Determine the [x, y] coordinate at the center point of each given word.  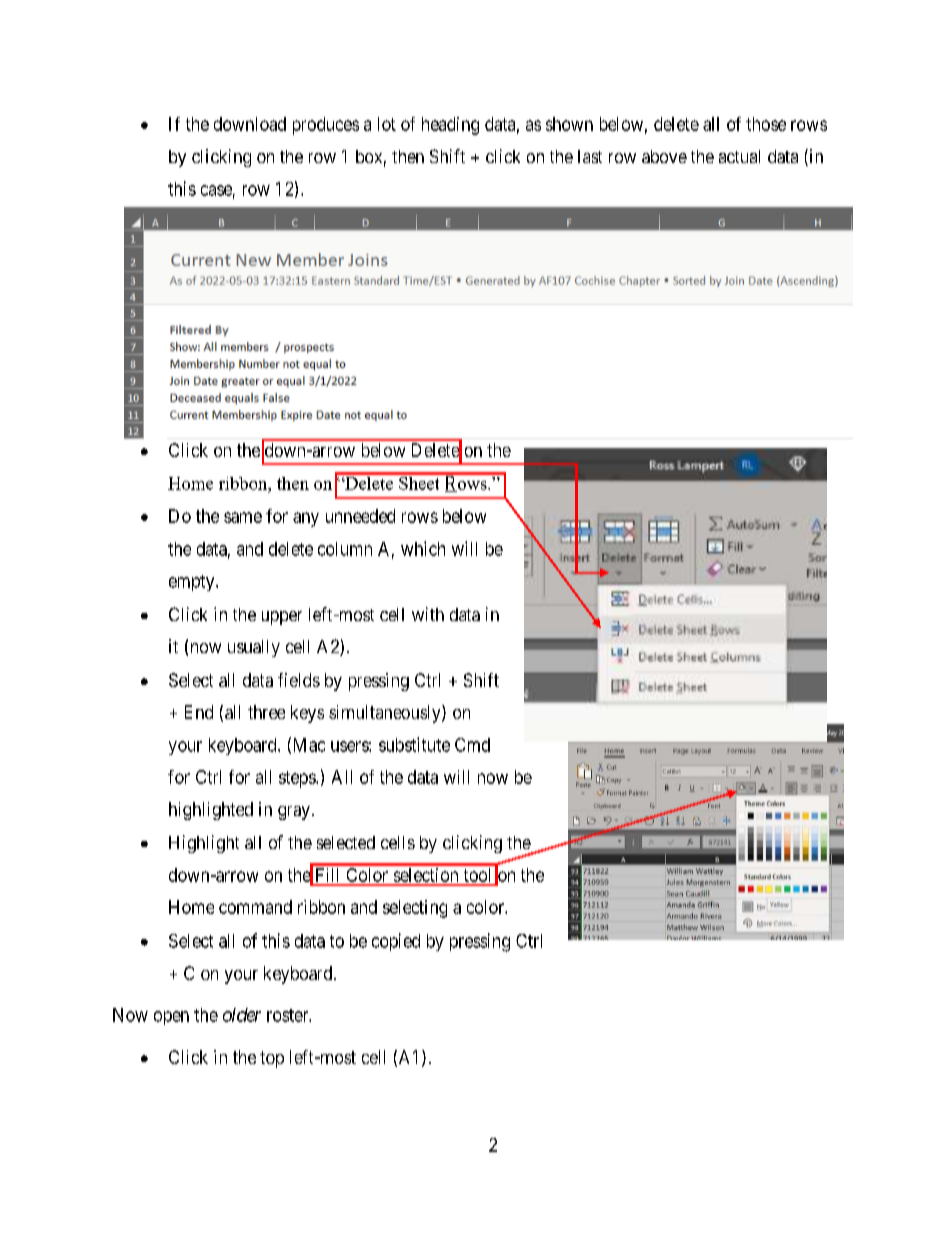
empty [193, 583]
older [242, 1015]
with [428, 614]
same [243, 517]
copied [396, 942]
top [272, 1059]
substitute [414, 744]
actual [739, 156]
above [664, 156]
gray [294, 813]
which [423, 548]
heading [450, 126]
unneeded [360, 516]
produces [326, 126]
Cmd [472, 745]
